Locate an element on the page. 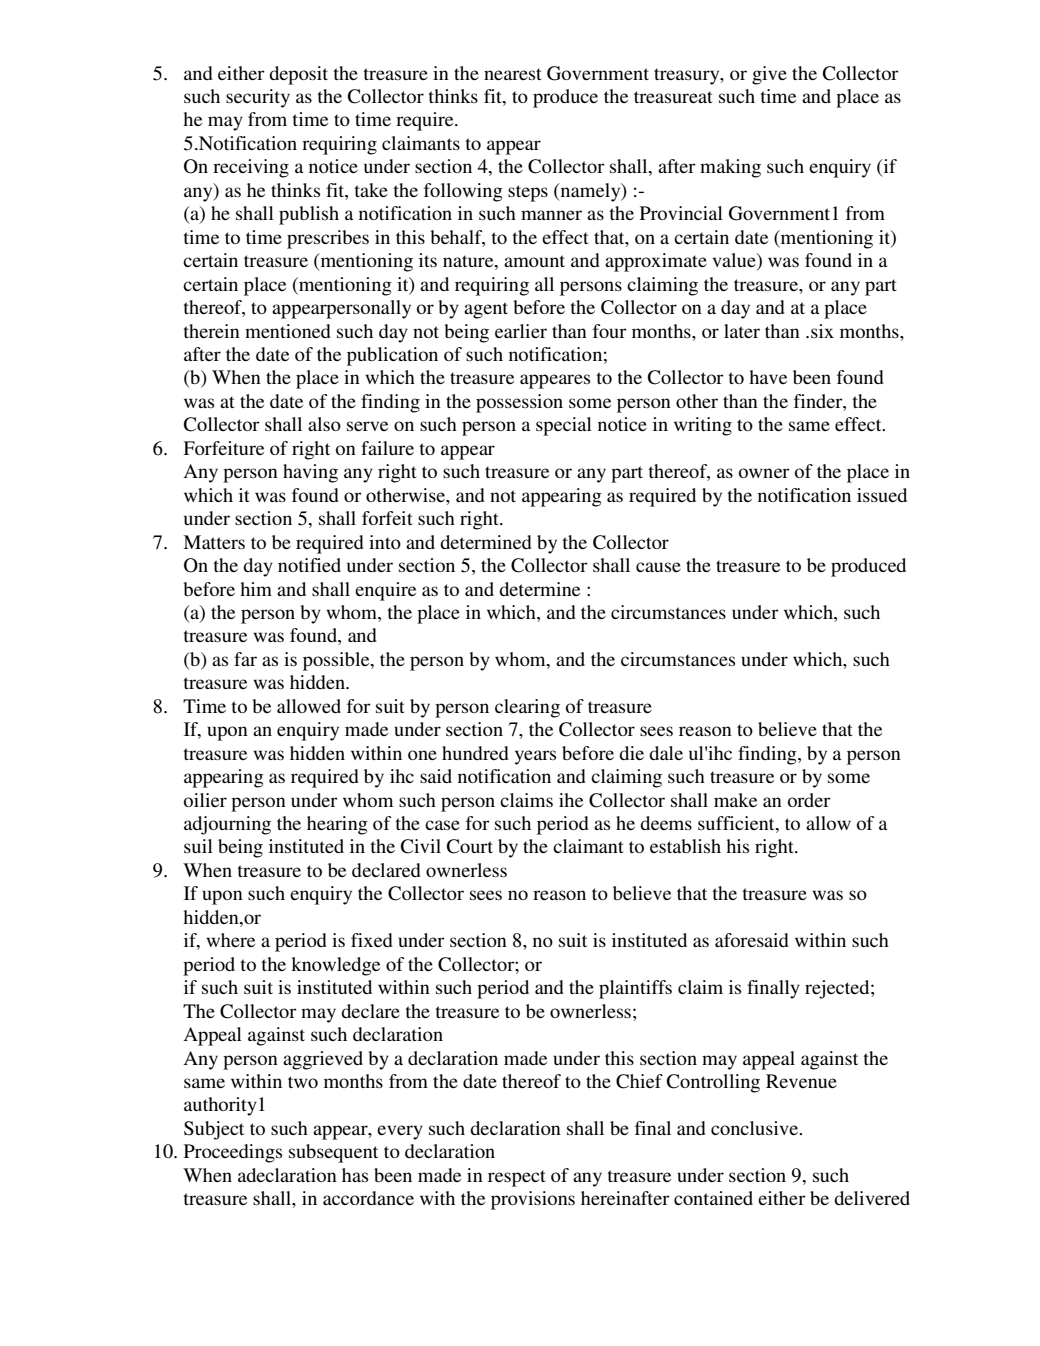 This image has width=1040, height=1346. six is located at coordinates (822, 331).
